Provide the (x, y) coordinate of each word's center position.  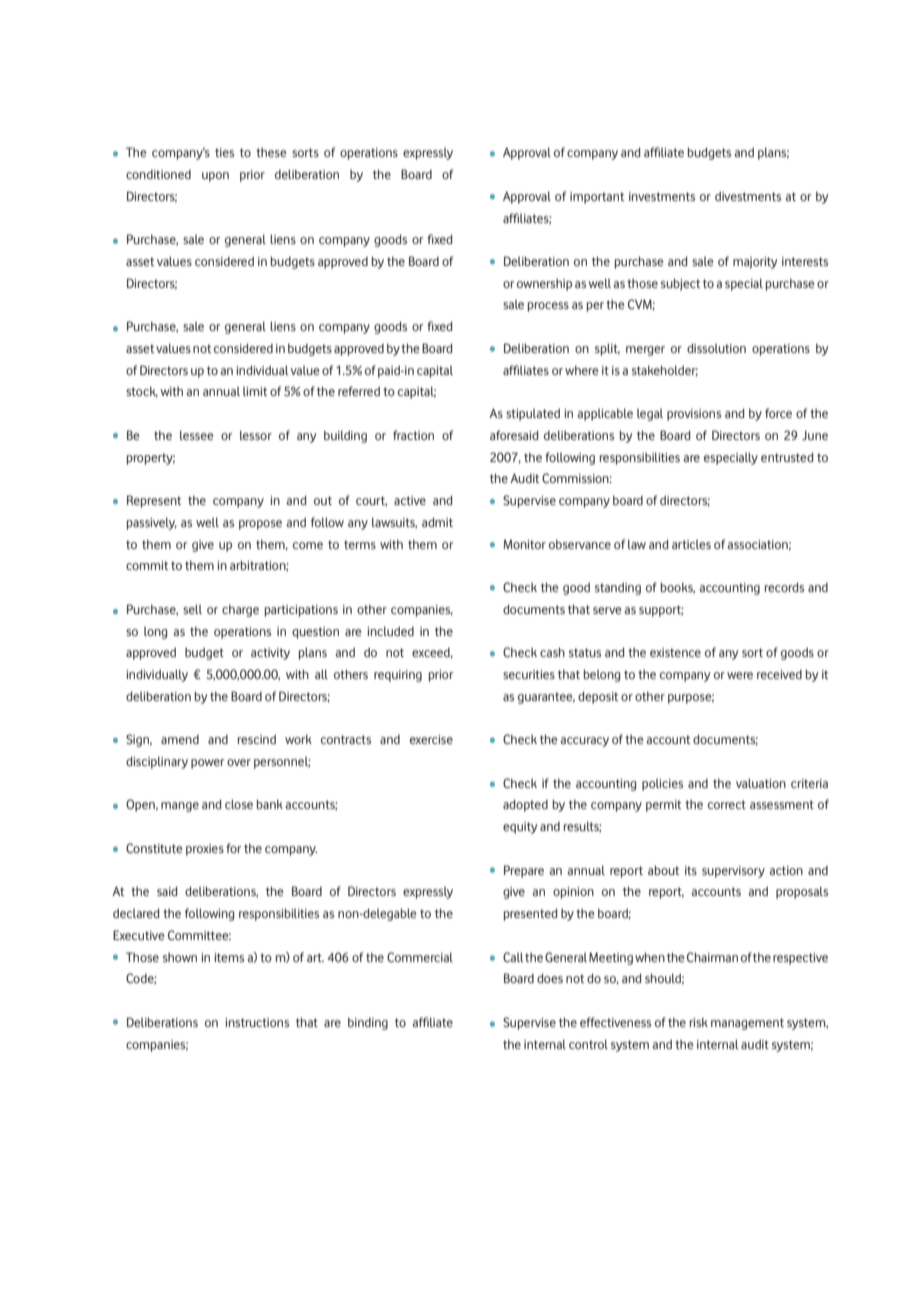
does (550, 978)
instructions (257, 1022)
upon (215, 177)
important (597, 198)
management (747, 1024)
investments (662, 196)
